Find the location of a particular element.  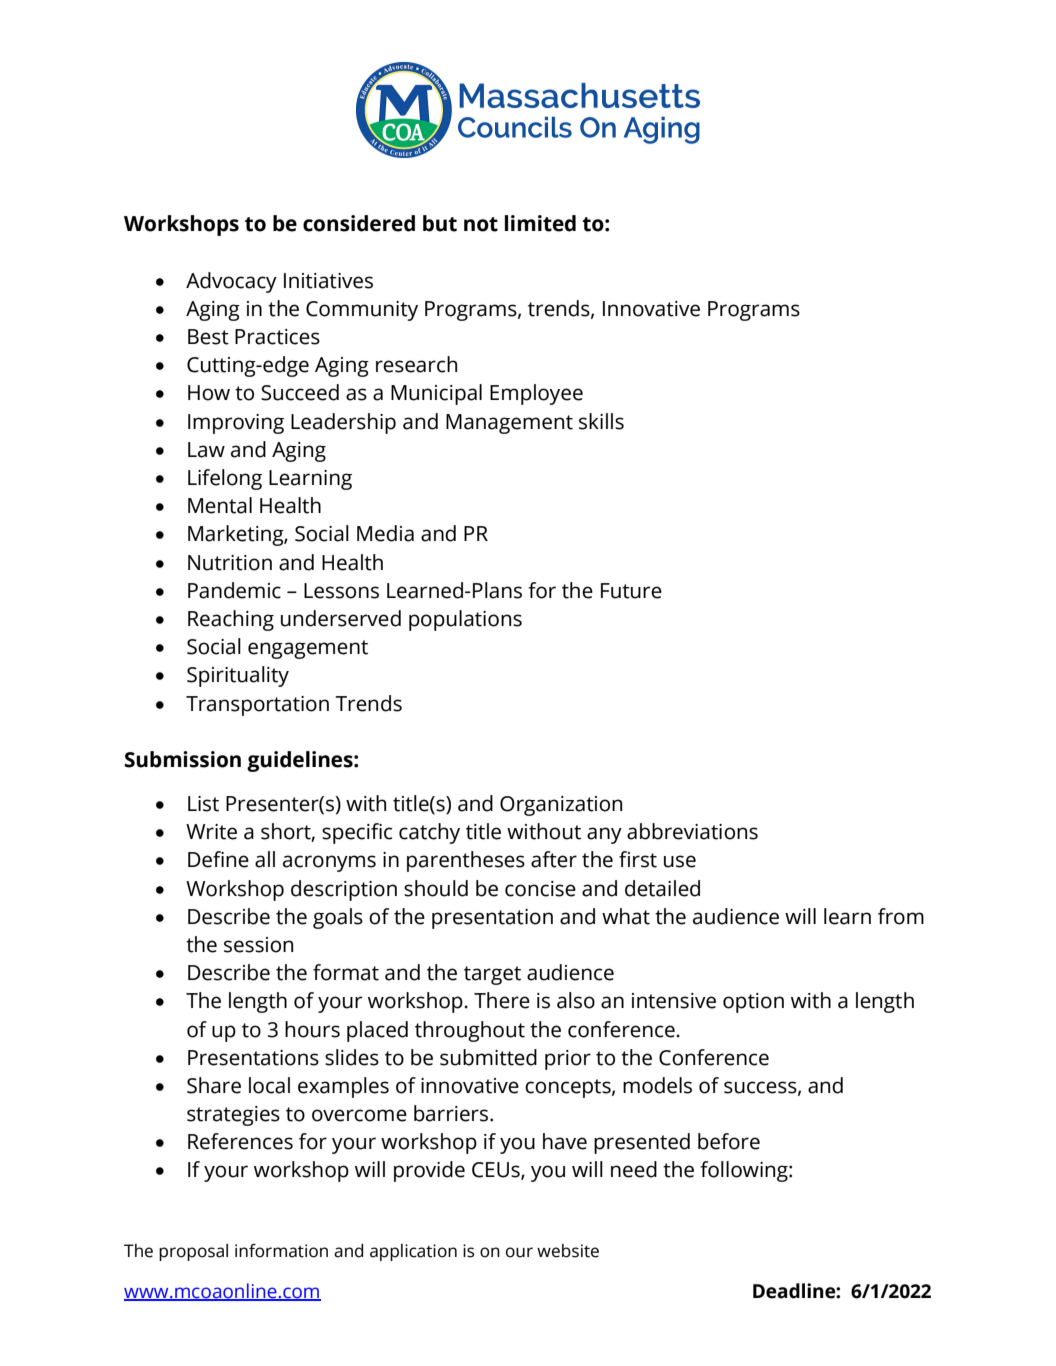

limited is located at coordinates (540, 223).
